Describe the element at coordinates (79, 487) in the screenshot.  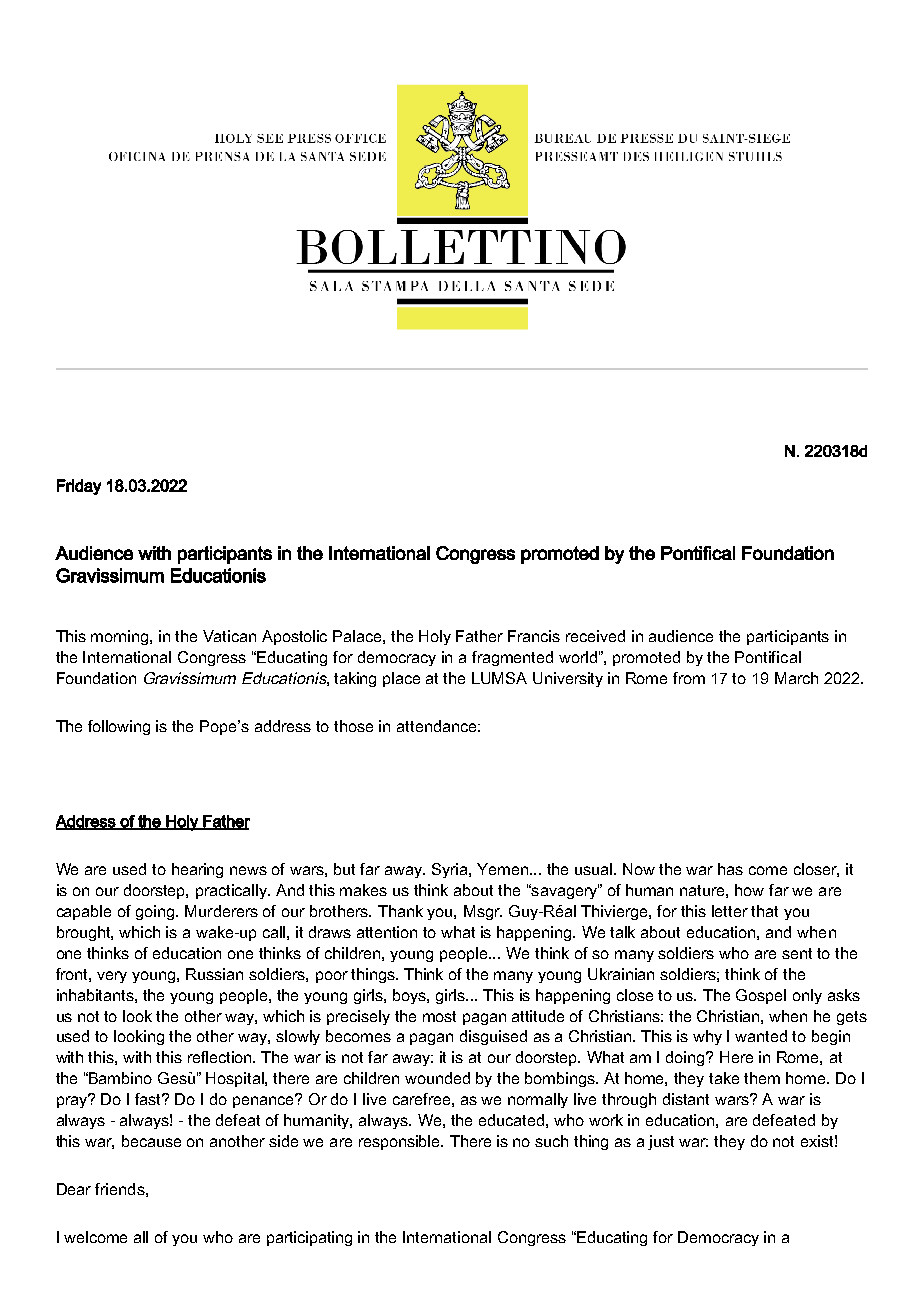
I see `Friday` at that location.
